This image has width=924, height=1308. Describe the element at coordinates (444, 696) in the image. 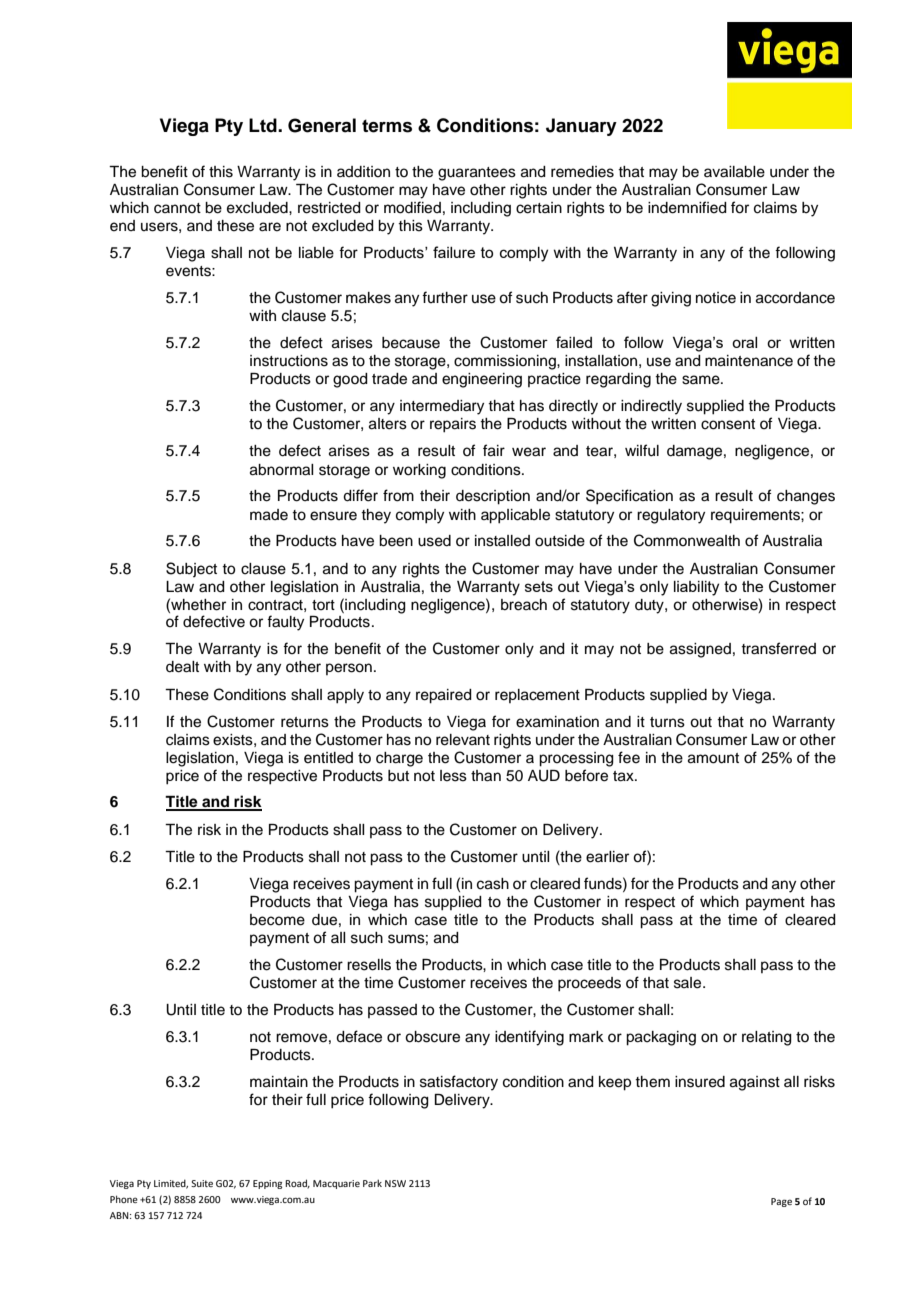

I see `repaired` at that location.
